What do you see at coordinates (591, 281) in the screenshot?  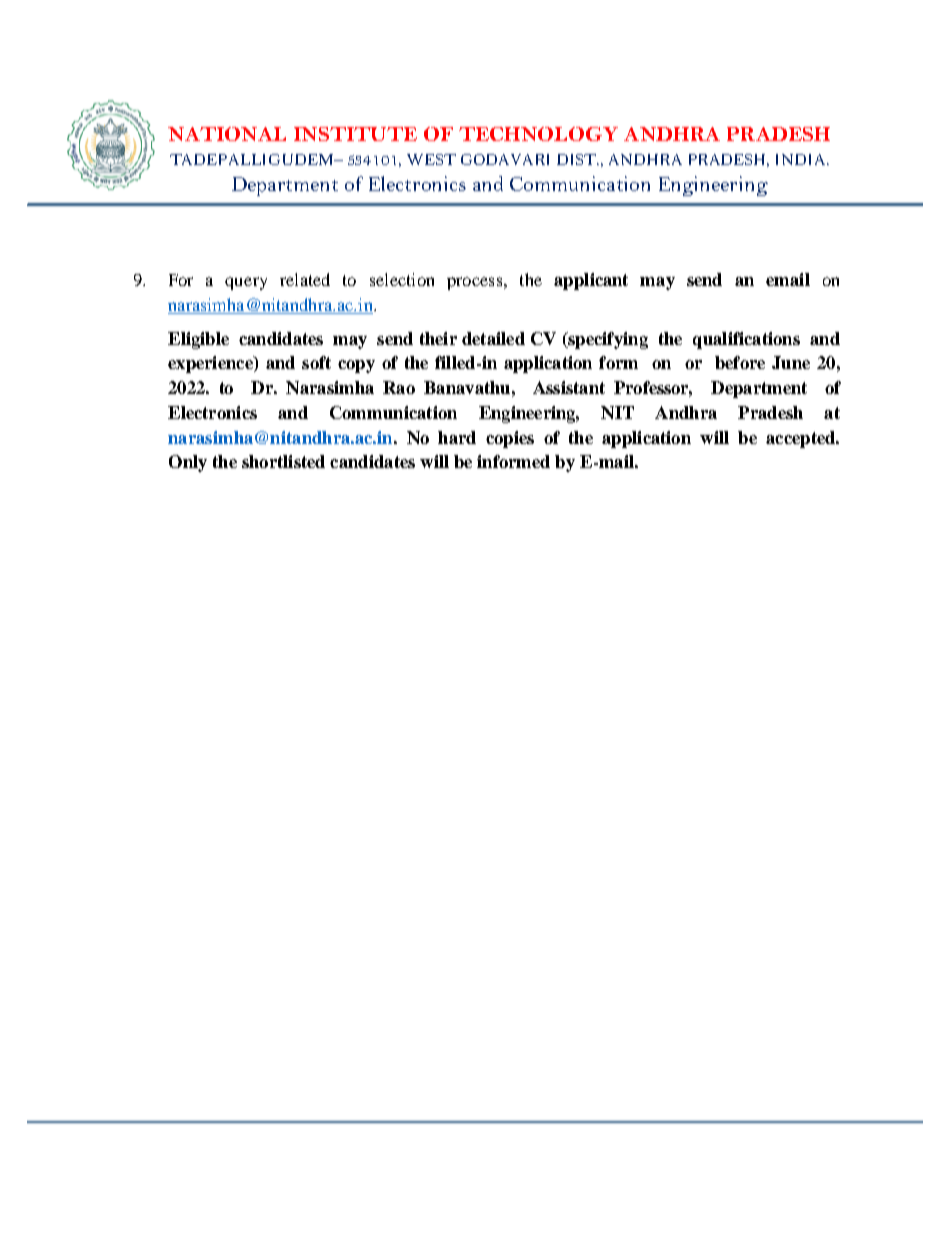 I see `applicant` at bounding box center [591, 281].
